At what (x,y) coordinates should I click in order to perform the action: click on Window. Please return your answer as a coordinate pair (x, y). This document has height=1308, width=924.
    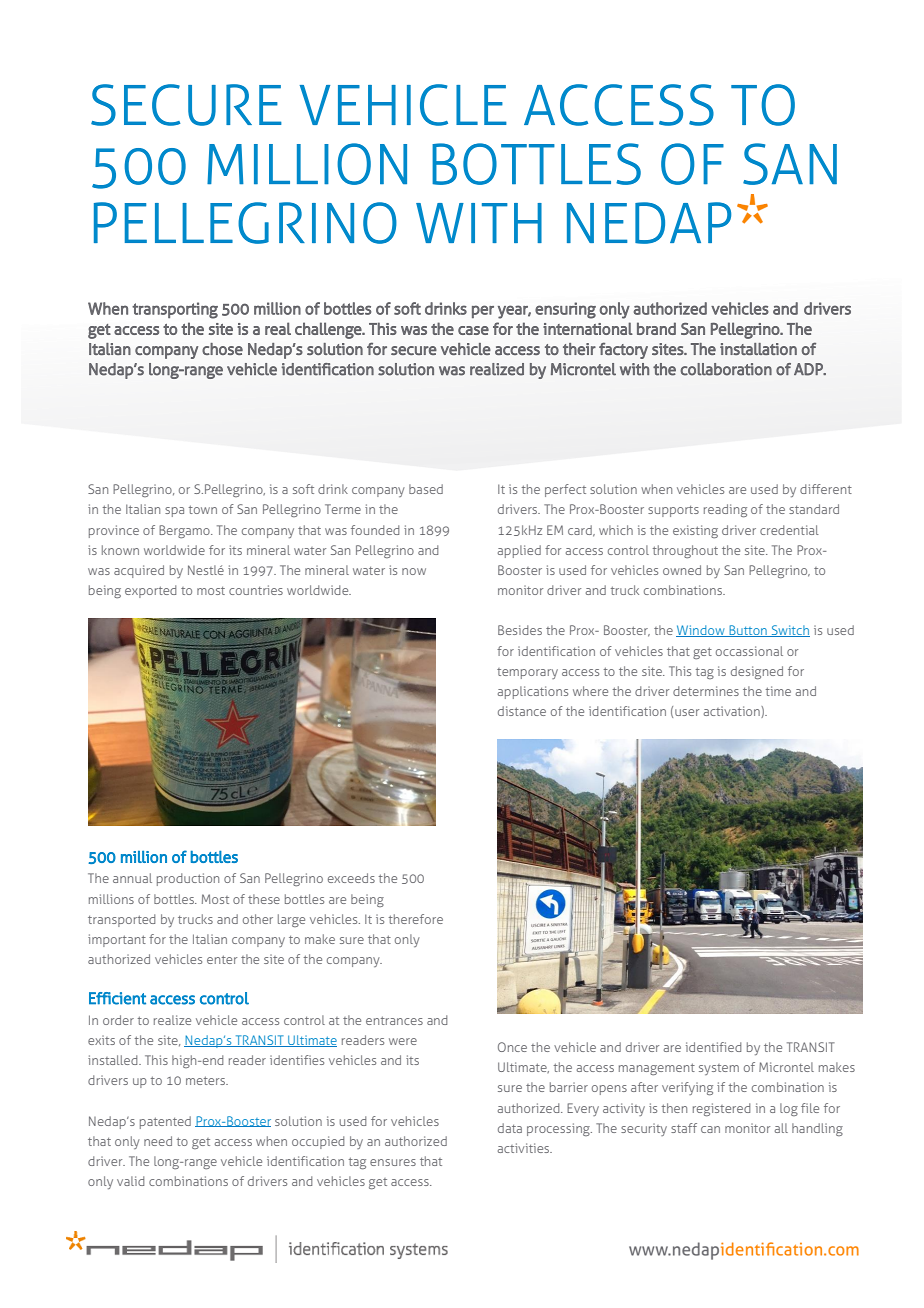
    Looking at the image, I should click on (701, 631).
